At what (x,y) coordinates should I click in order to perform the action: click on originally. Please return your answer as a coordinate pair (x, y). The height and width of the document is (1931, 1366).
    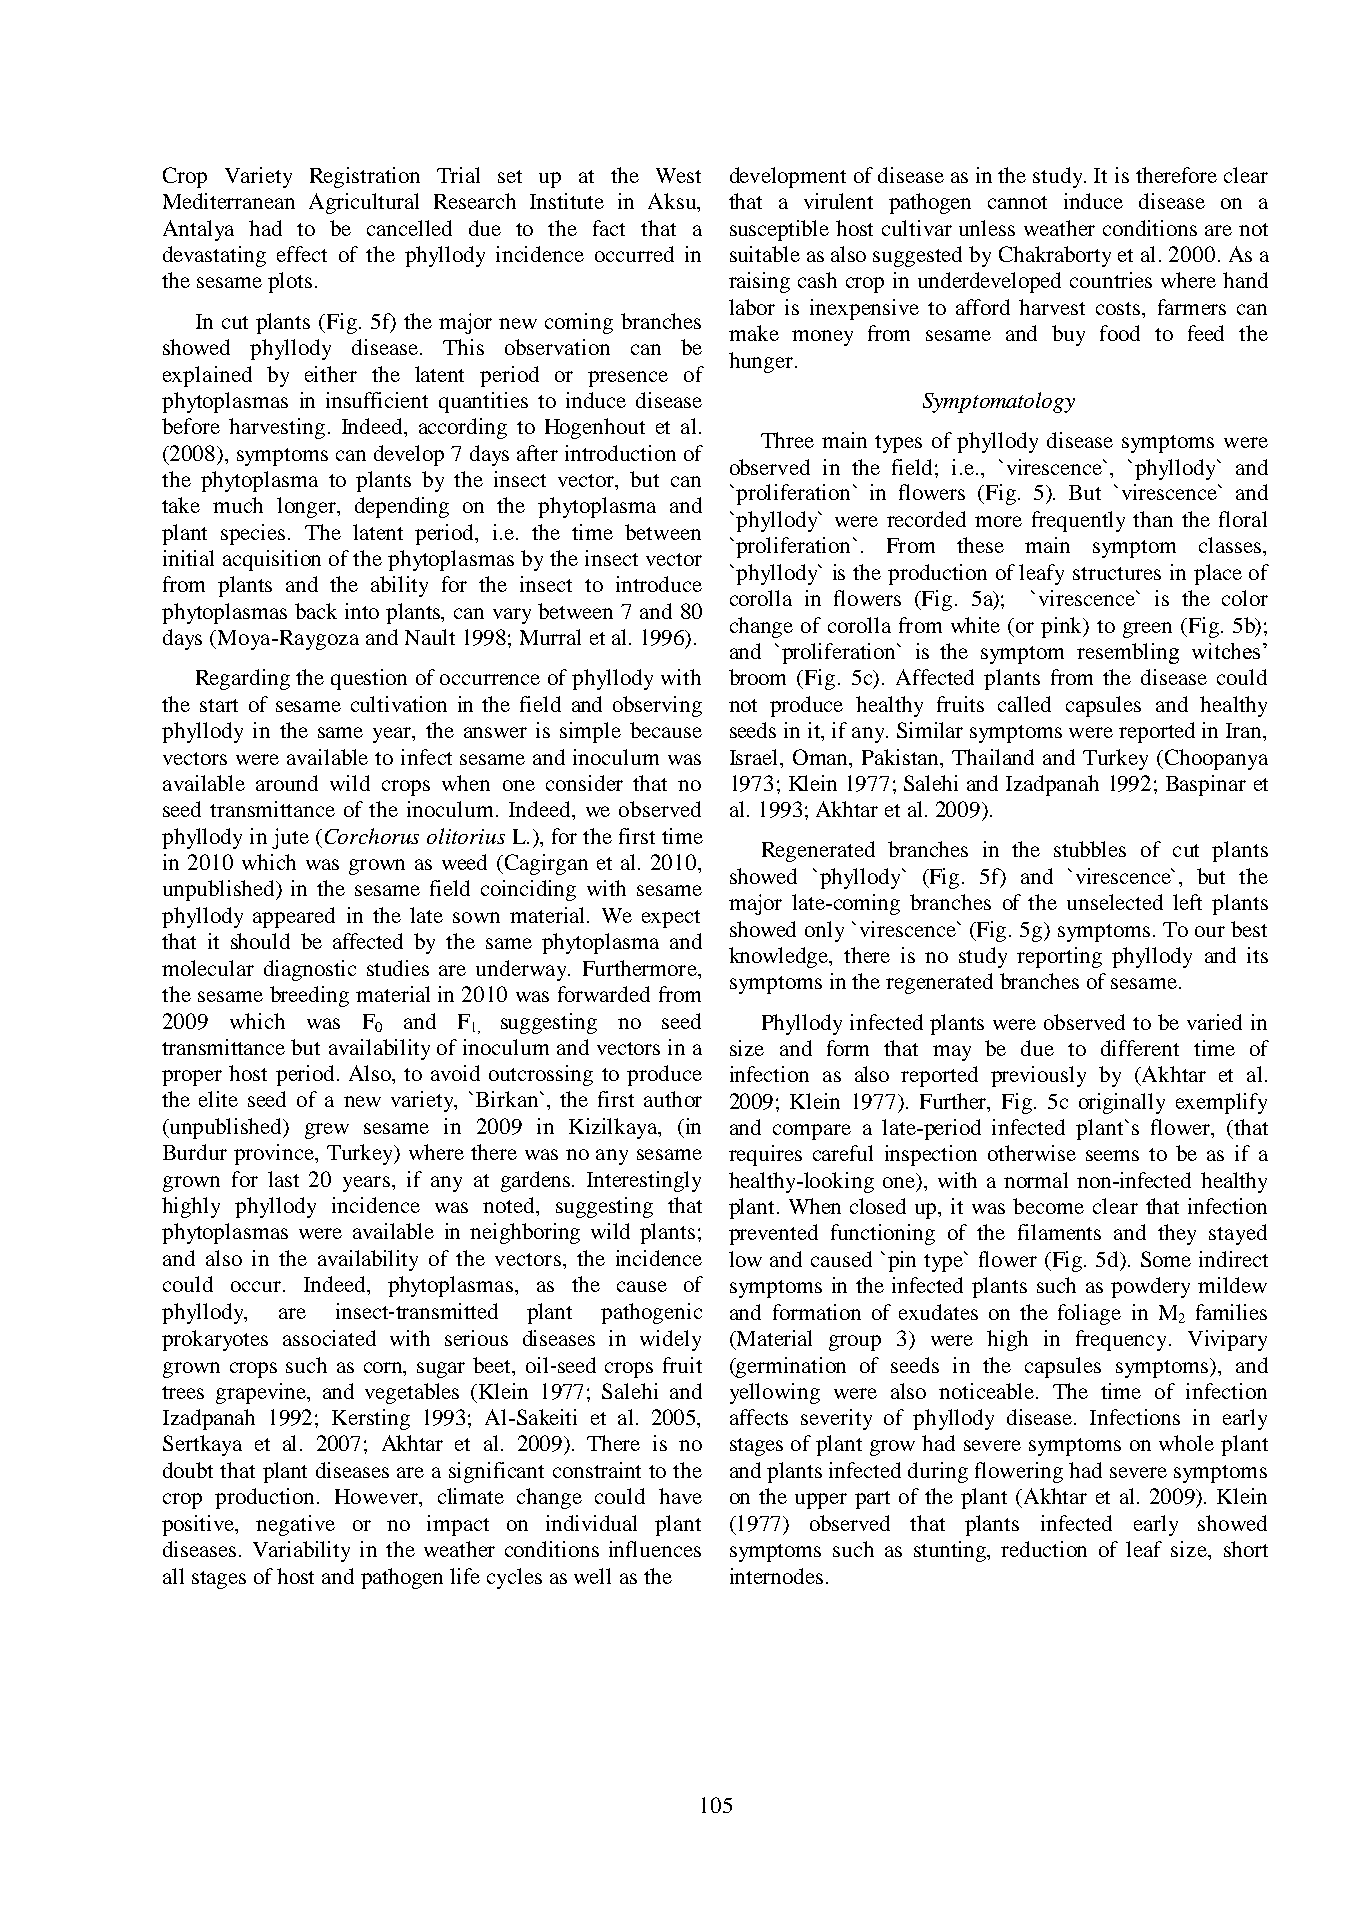
    Looking at the image, I should click on (1122, 1103).
